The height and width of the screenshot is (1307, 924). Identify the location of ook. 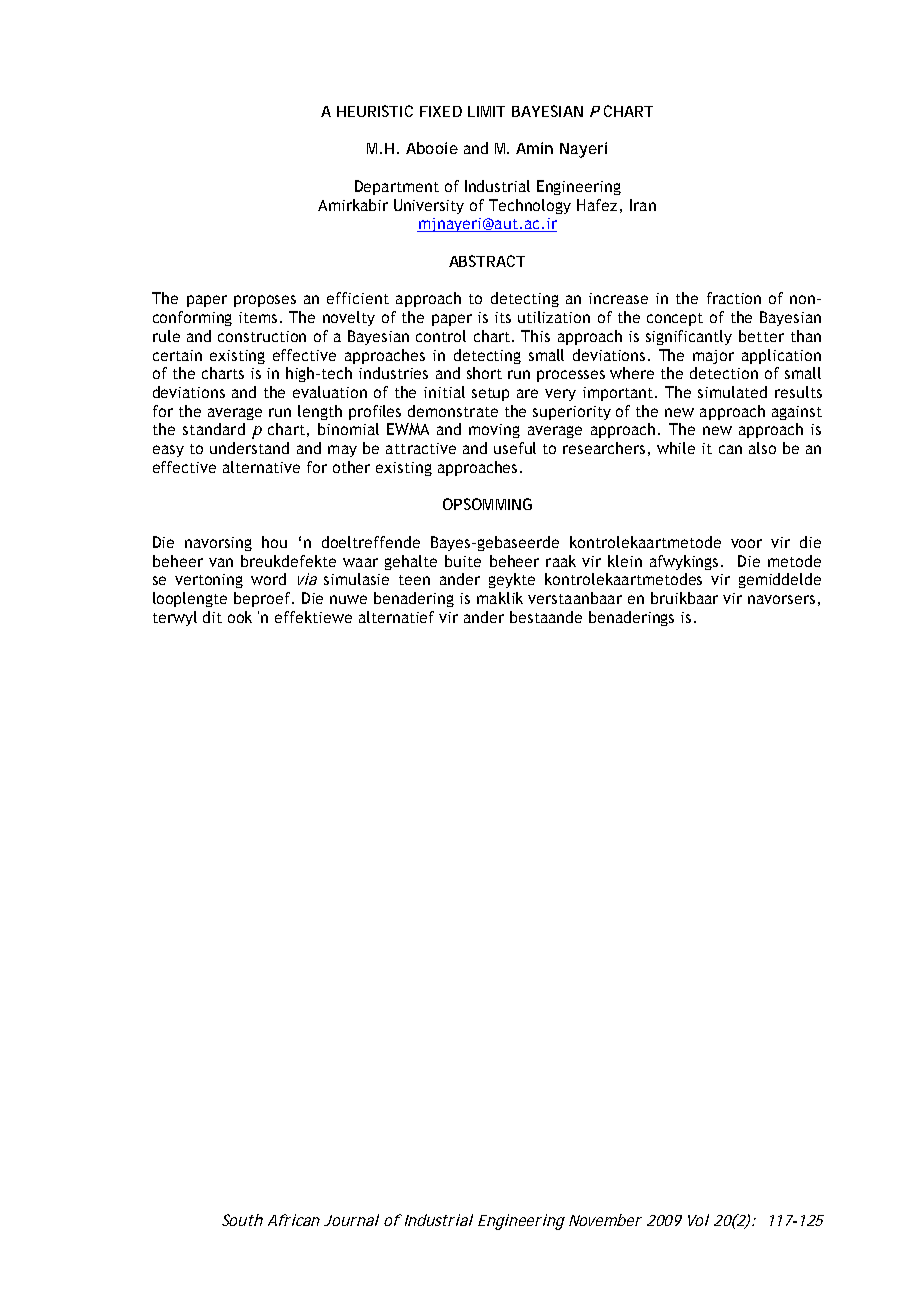
(240, 617).
